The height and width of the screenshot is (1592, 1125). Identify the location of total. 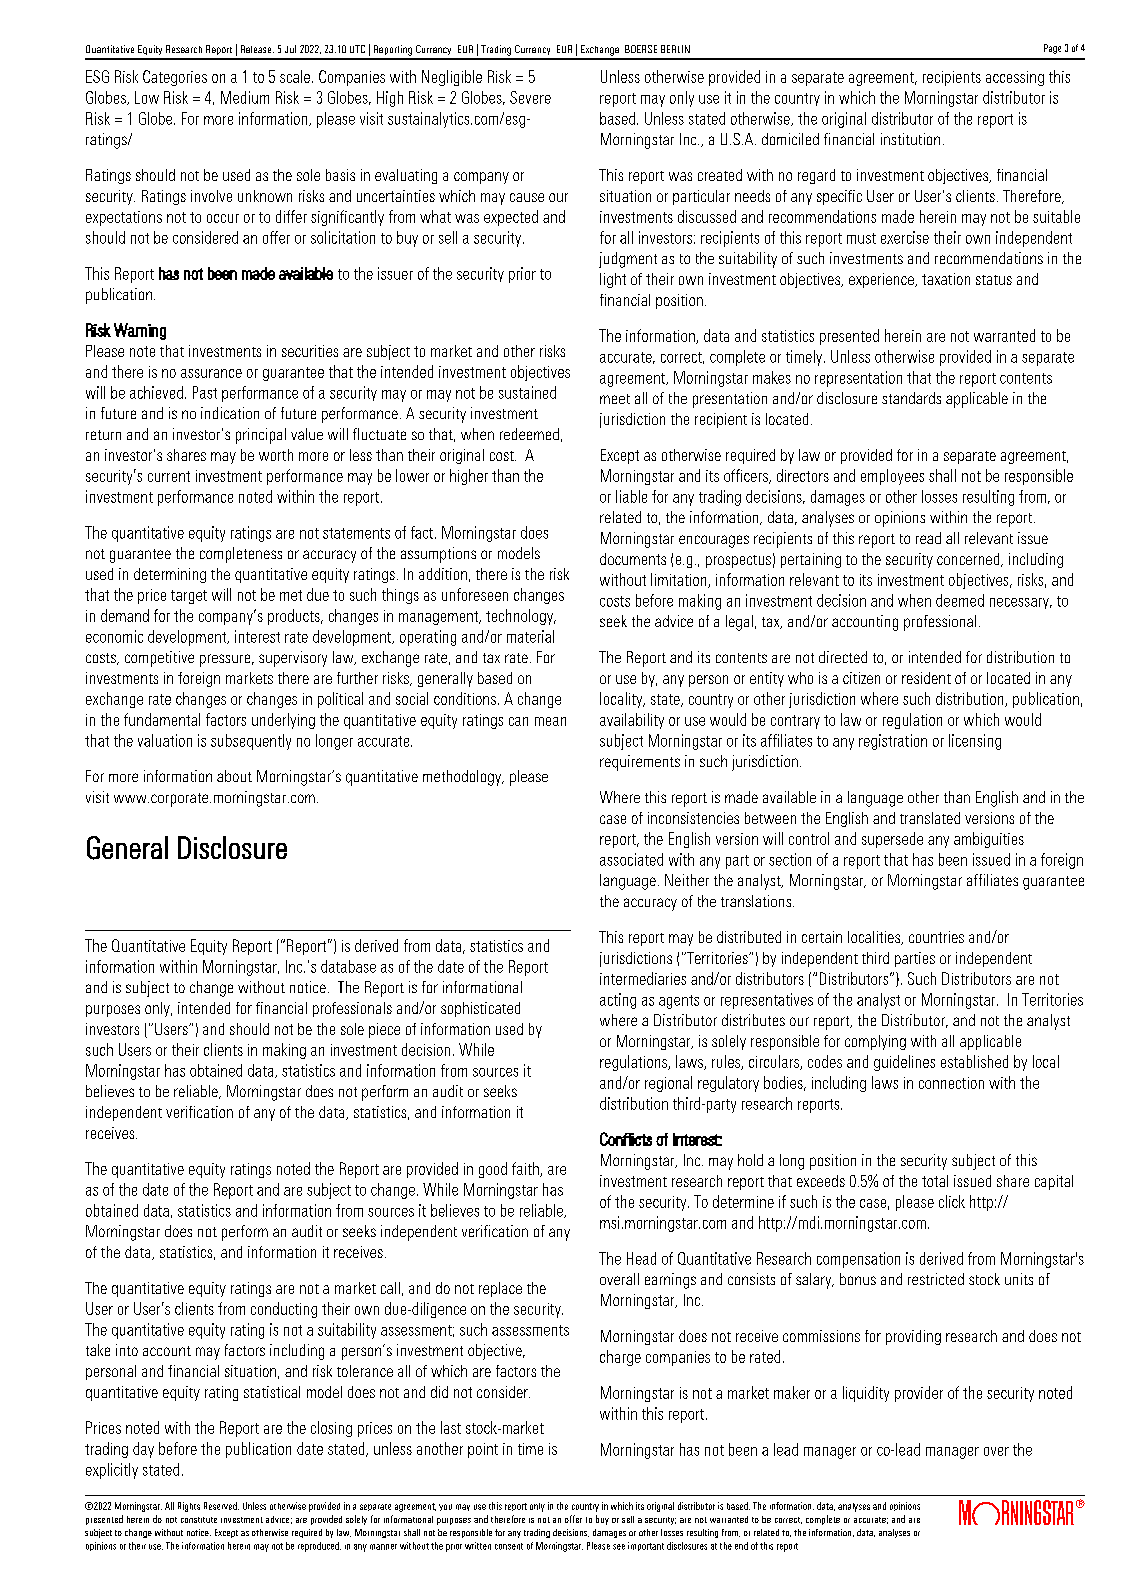
(935, 1181).
